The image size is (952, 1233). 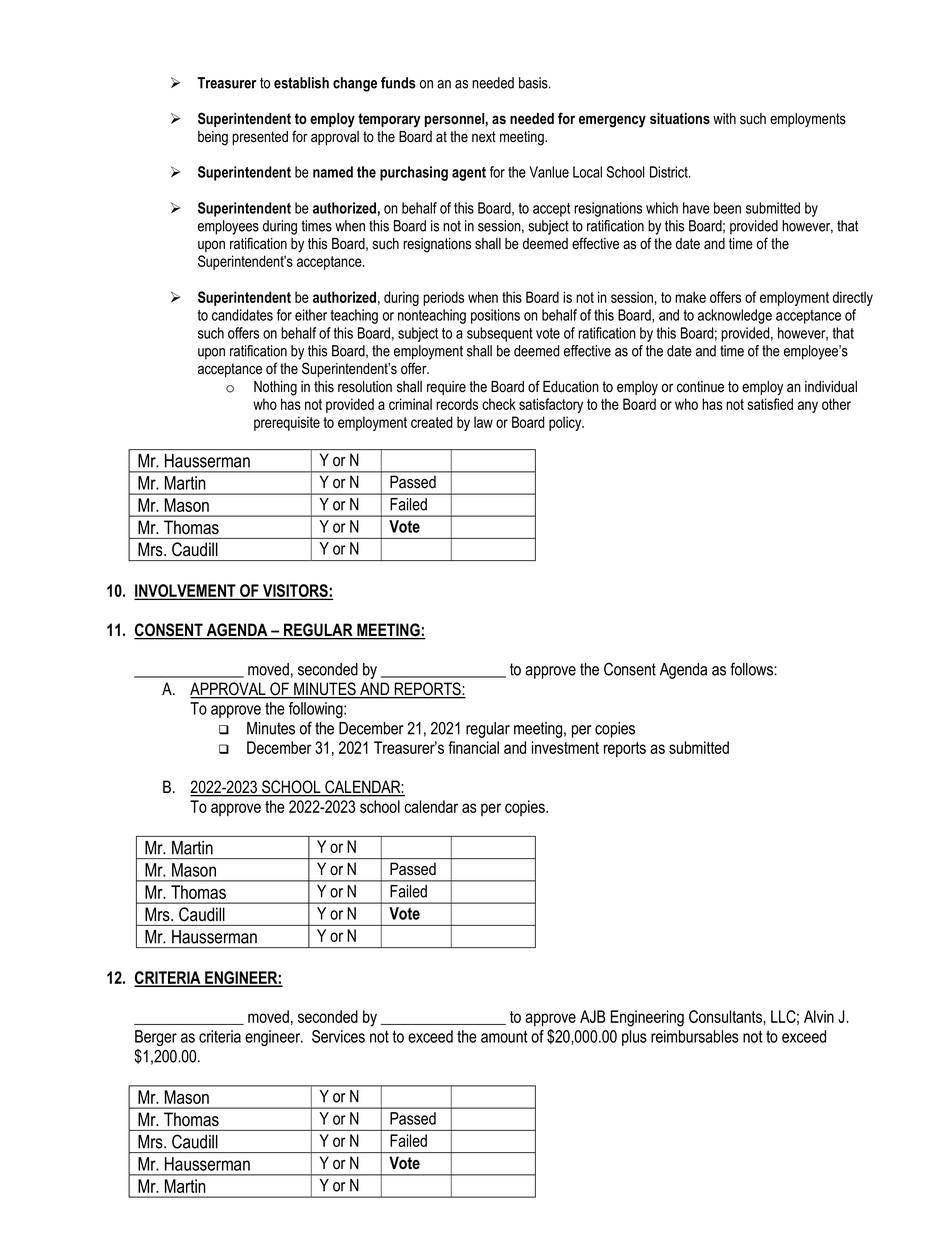 What do you see at coordinates (156, 1038) in the page?
I see `Berger` at bounding box center [156, 1038].
